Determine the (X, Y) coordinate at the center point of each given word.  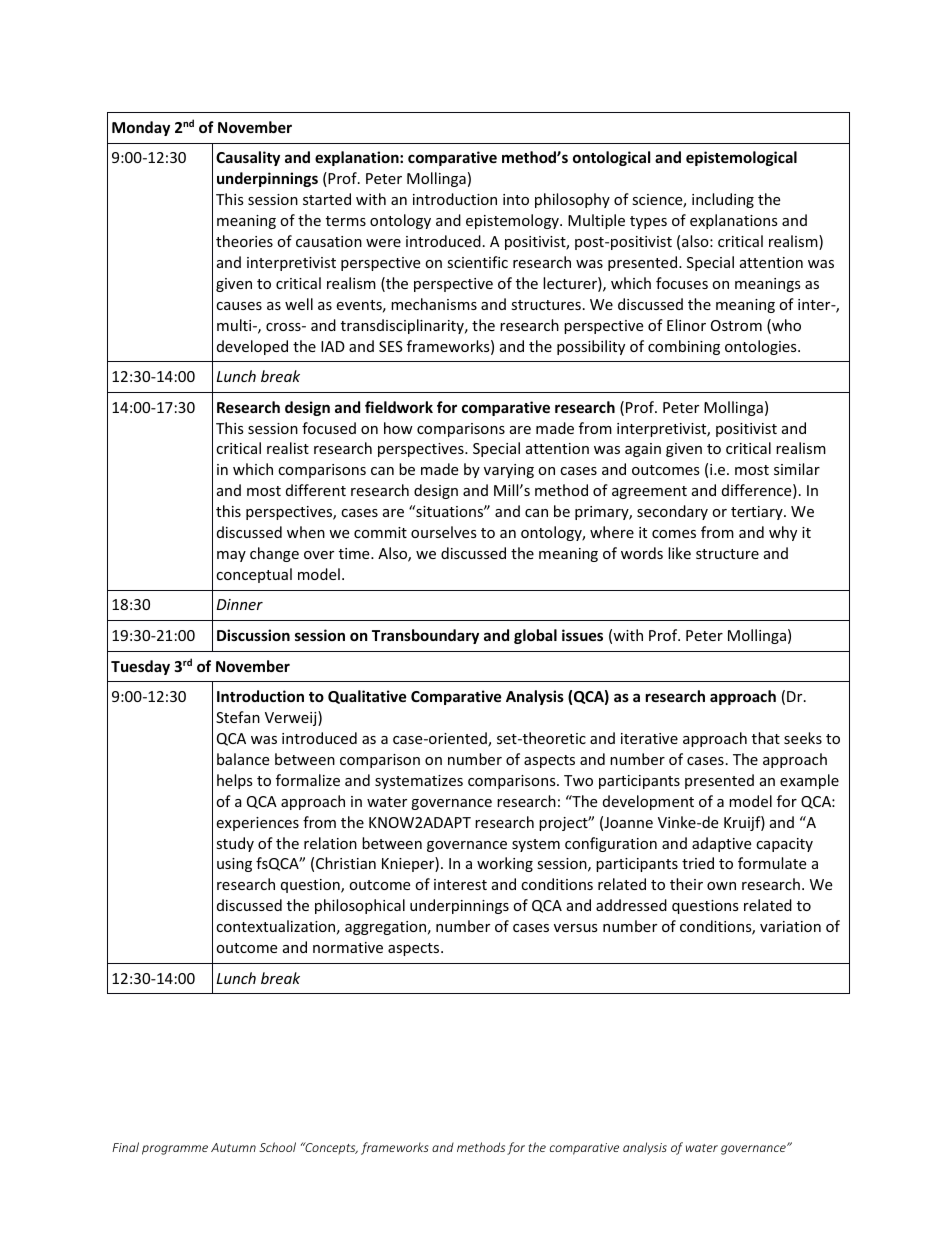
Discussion (253, 635)
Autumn (233, 1147)
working (505, 864)
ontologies (762, 347)
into (516, 199)
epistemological (741, 158)
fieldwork (399, 407)
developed (252, 347)
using (234, 865)
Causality (248, 158)
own (721, 886)
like (679, 553)
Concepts (330, 1148)
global (535, 636)
